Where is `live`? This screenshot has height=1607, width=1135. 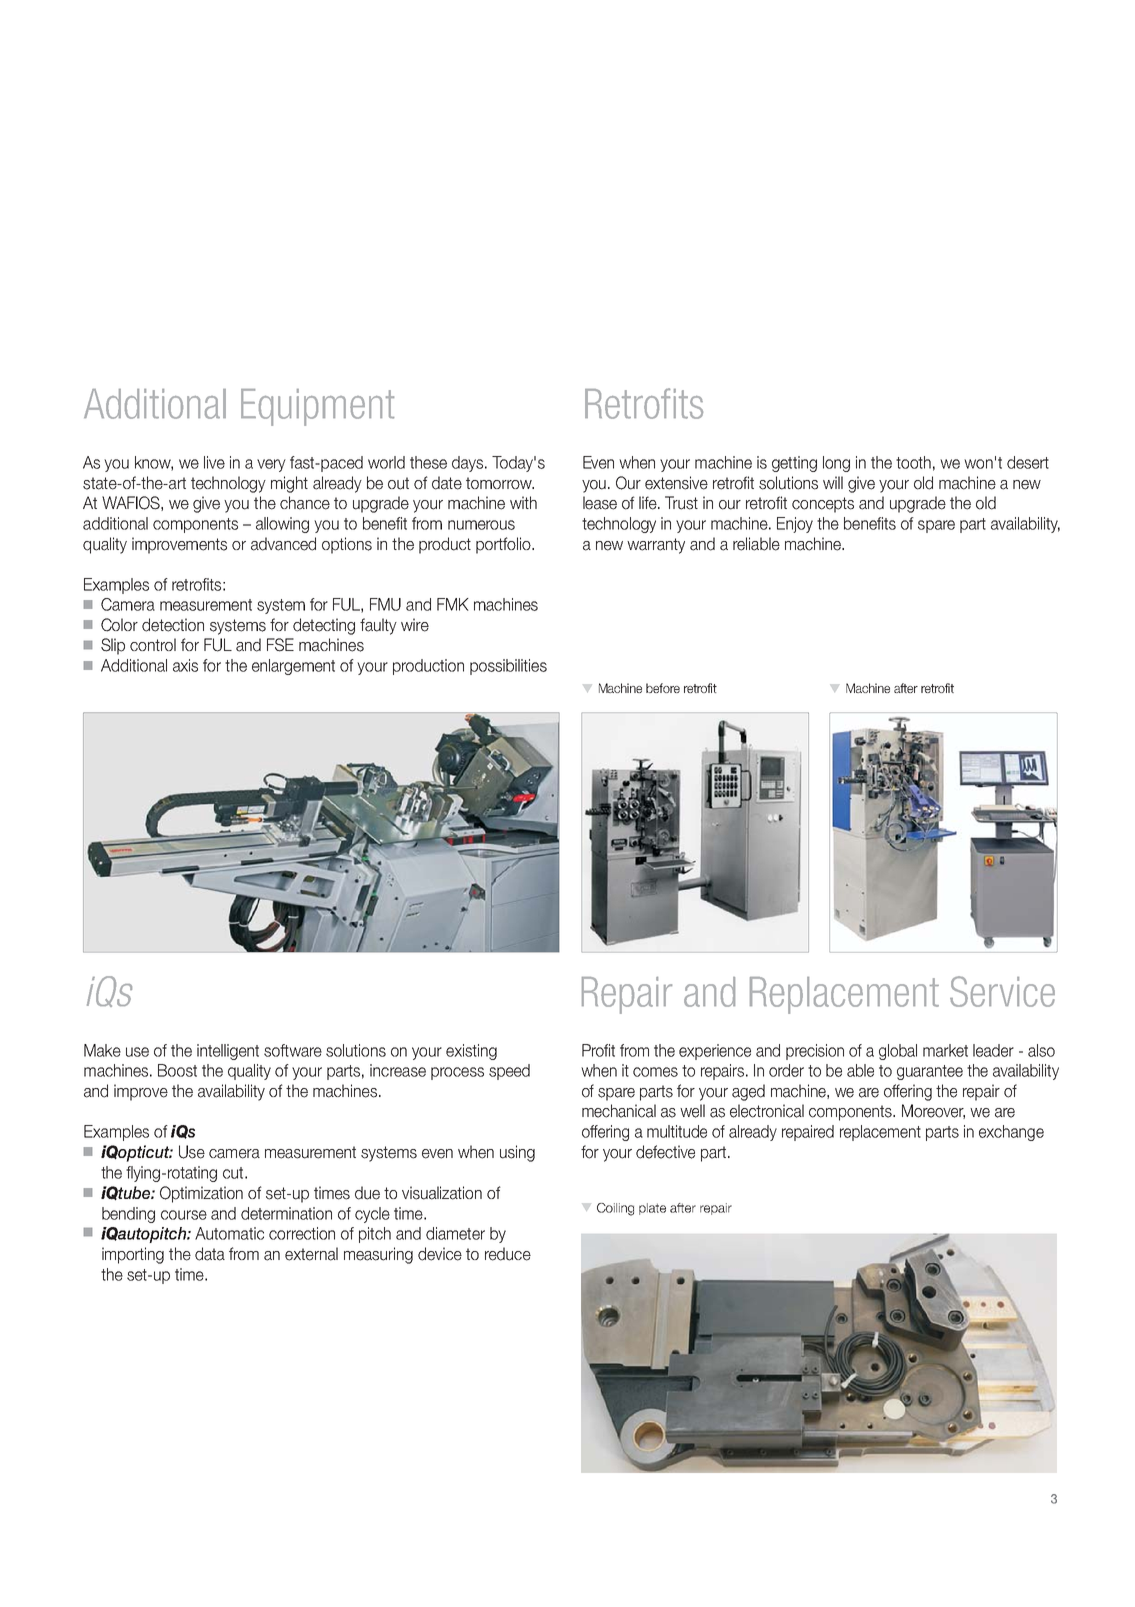 live is located at coordinates (214, 462).
